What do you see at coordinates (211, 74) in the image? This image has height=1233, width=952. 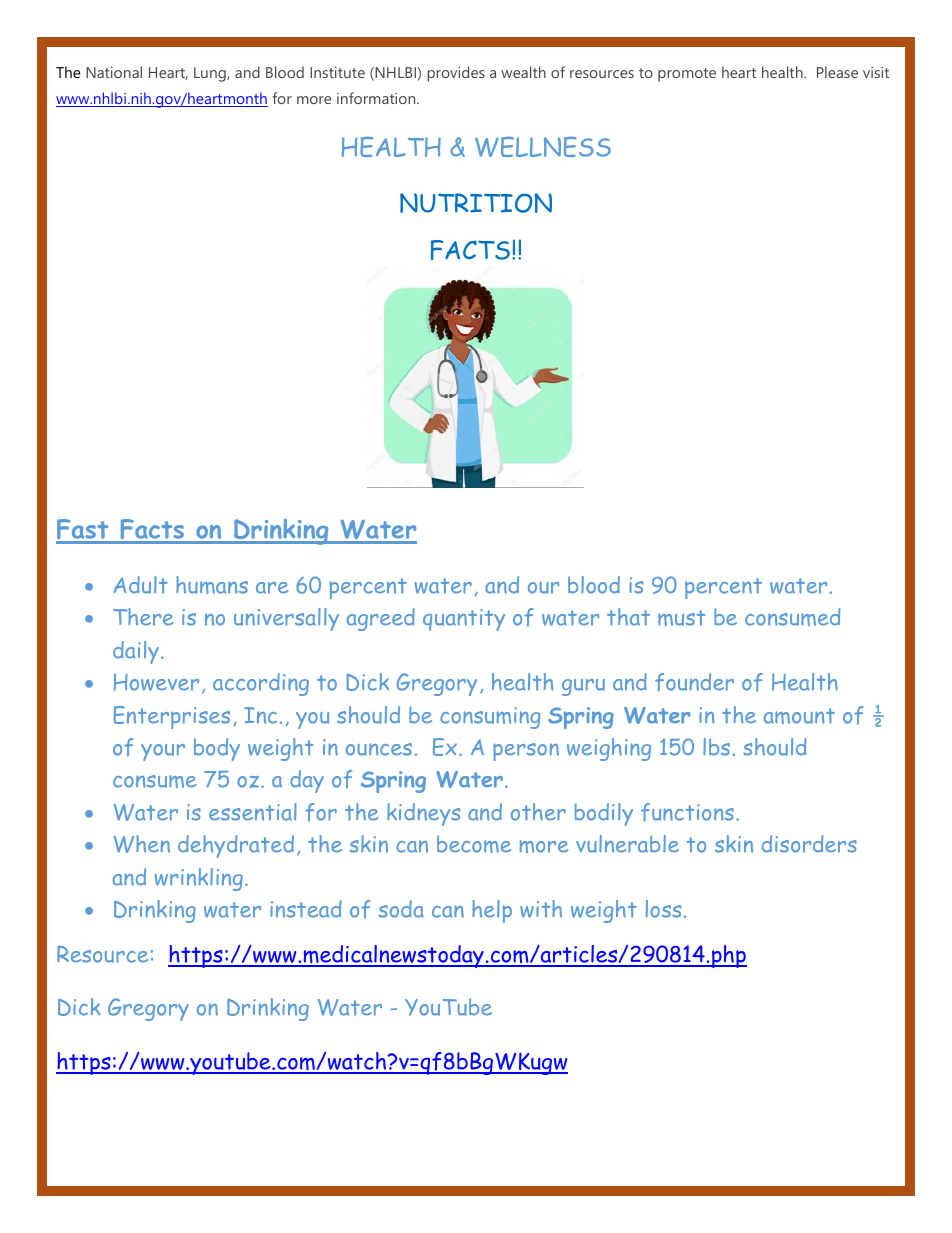 I see `Lung` at bounding box center [211, 74].
